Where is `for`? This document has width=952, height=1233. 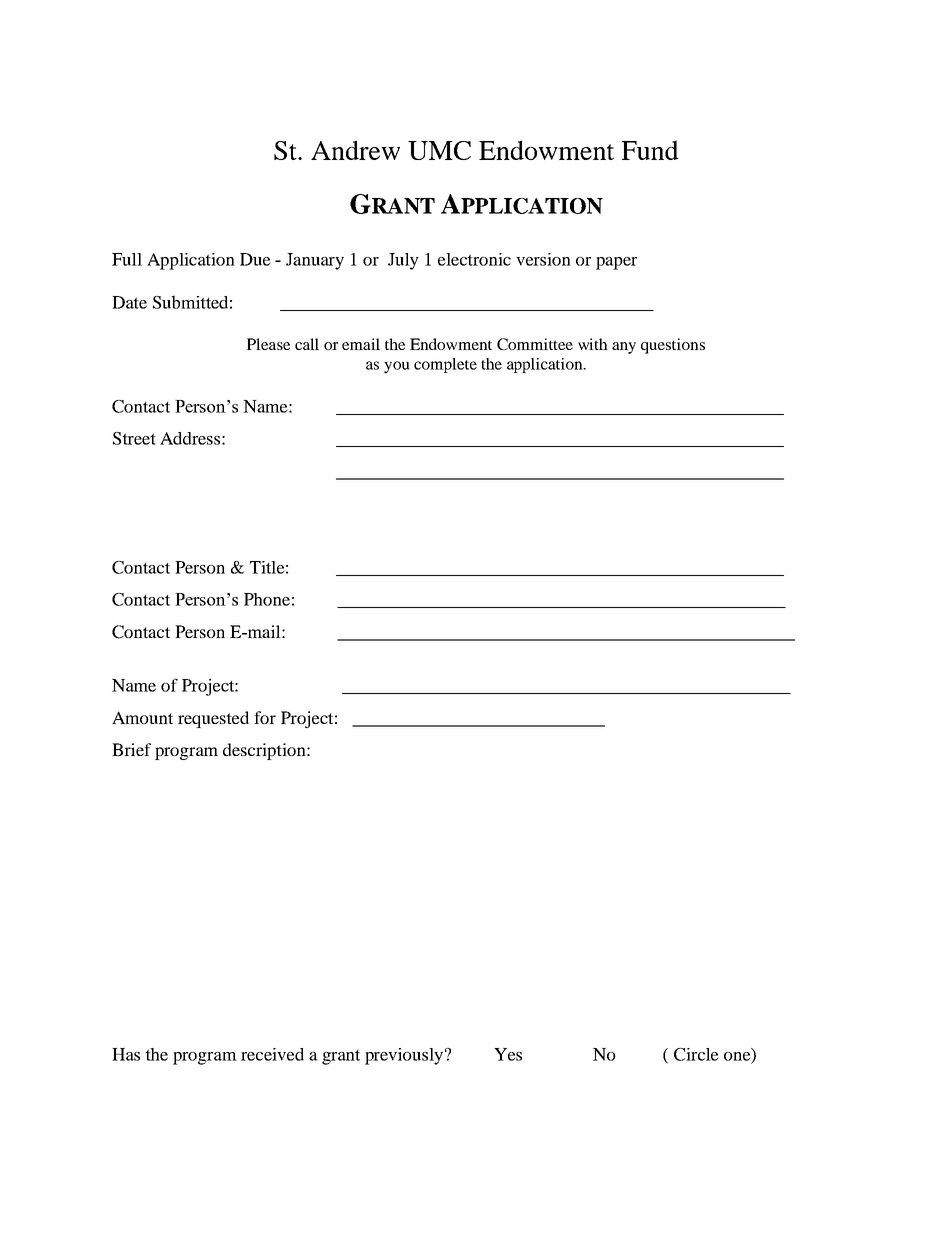 for is located at coordinates (265, 717).
